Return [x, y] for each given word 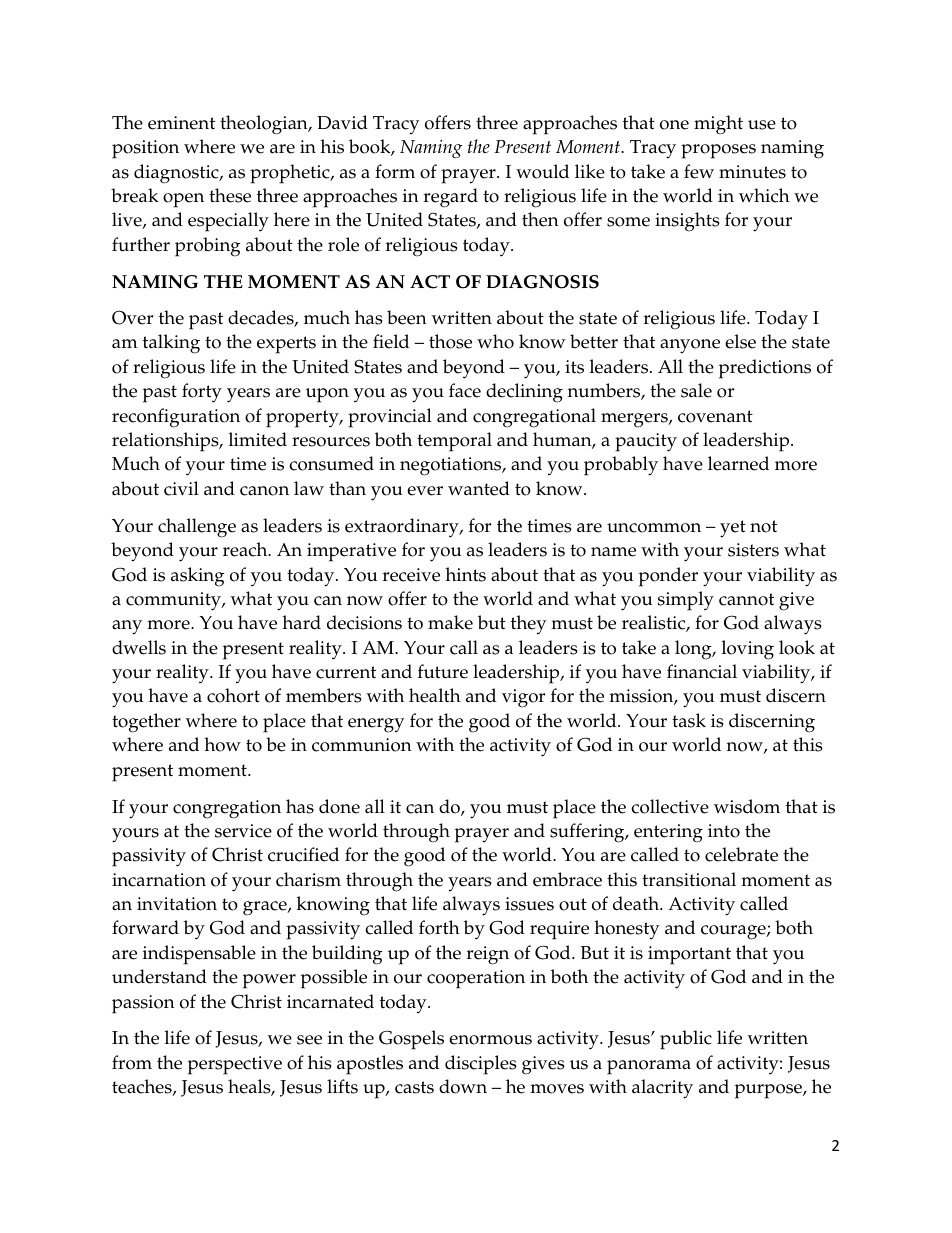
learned [738, 463]
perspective [235, 1065]
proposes [718, 151]
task [689, 720]
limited [258, 439]
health [435, 695]
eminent [181, 123]
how [222, 744]
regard [451, 198]
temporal [454, 442]
